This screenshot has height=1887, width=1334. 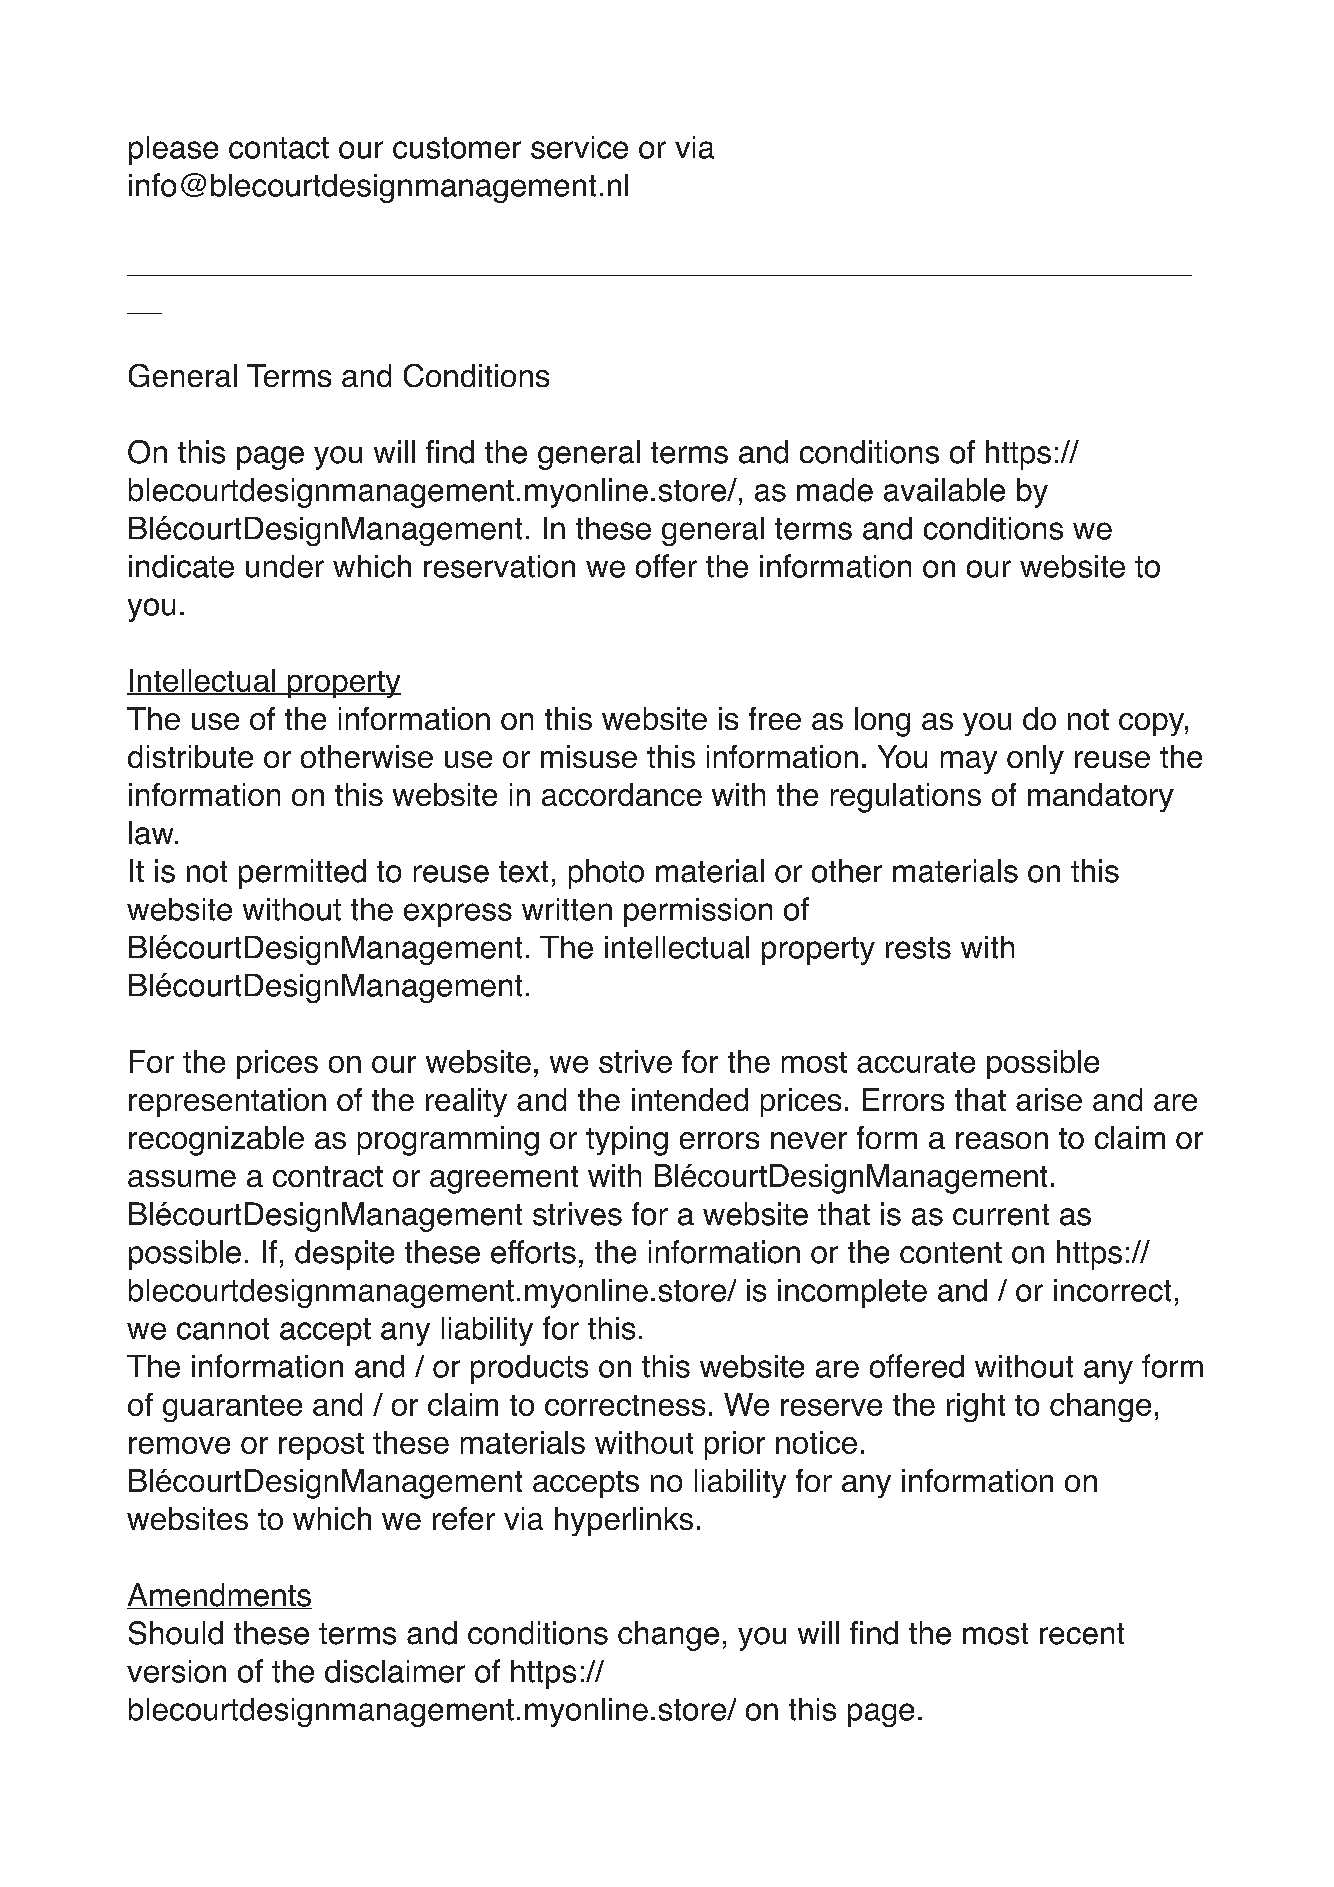 What do you see at coordinates (1082, 1634) in the screenshot?
I see `recent` at bounding box center [1082, 1634].
